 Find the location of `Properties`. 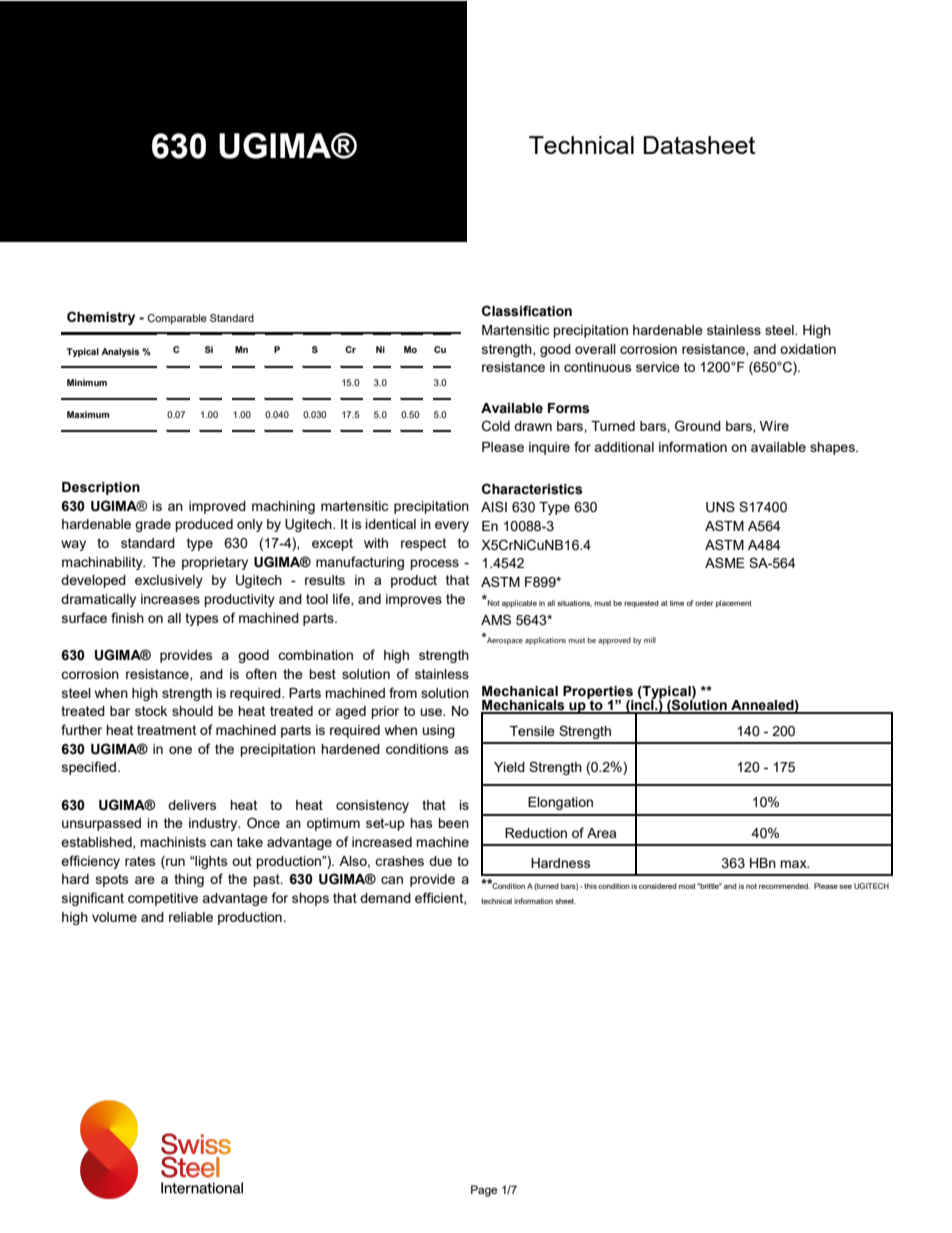

Properties is located at coordinates (598, 693).
